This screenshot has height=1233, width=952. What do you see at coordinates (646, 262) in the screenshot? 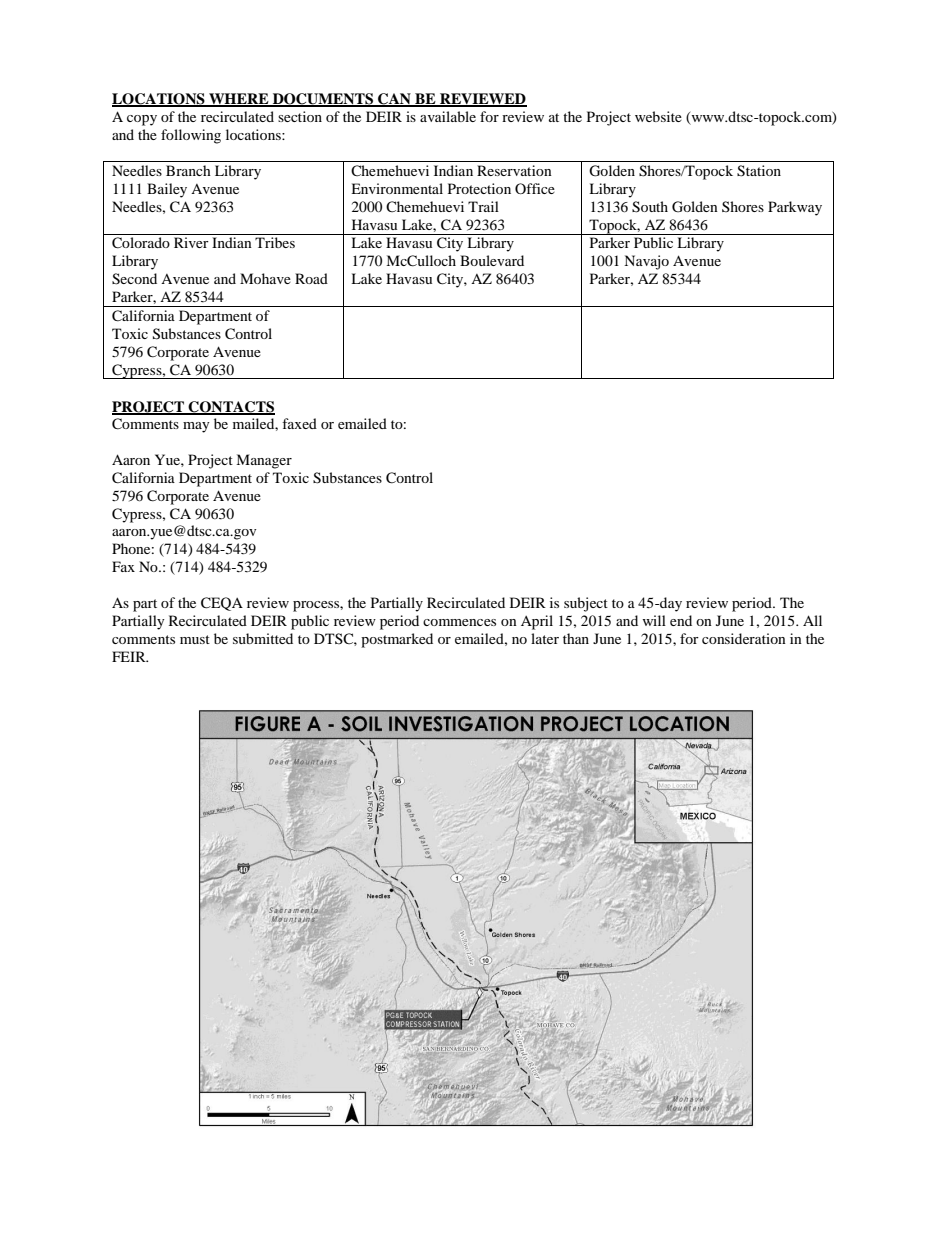
I see `Navajo` at bounding box center [646, 262].
